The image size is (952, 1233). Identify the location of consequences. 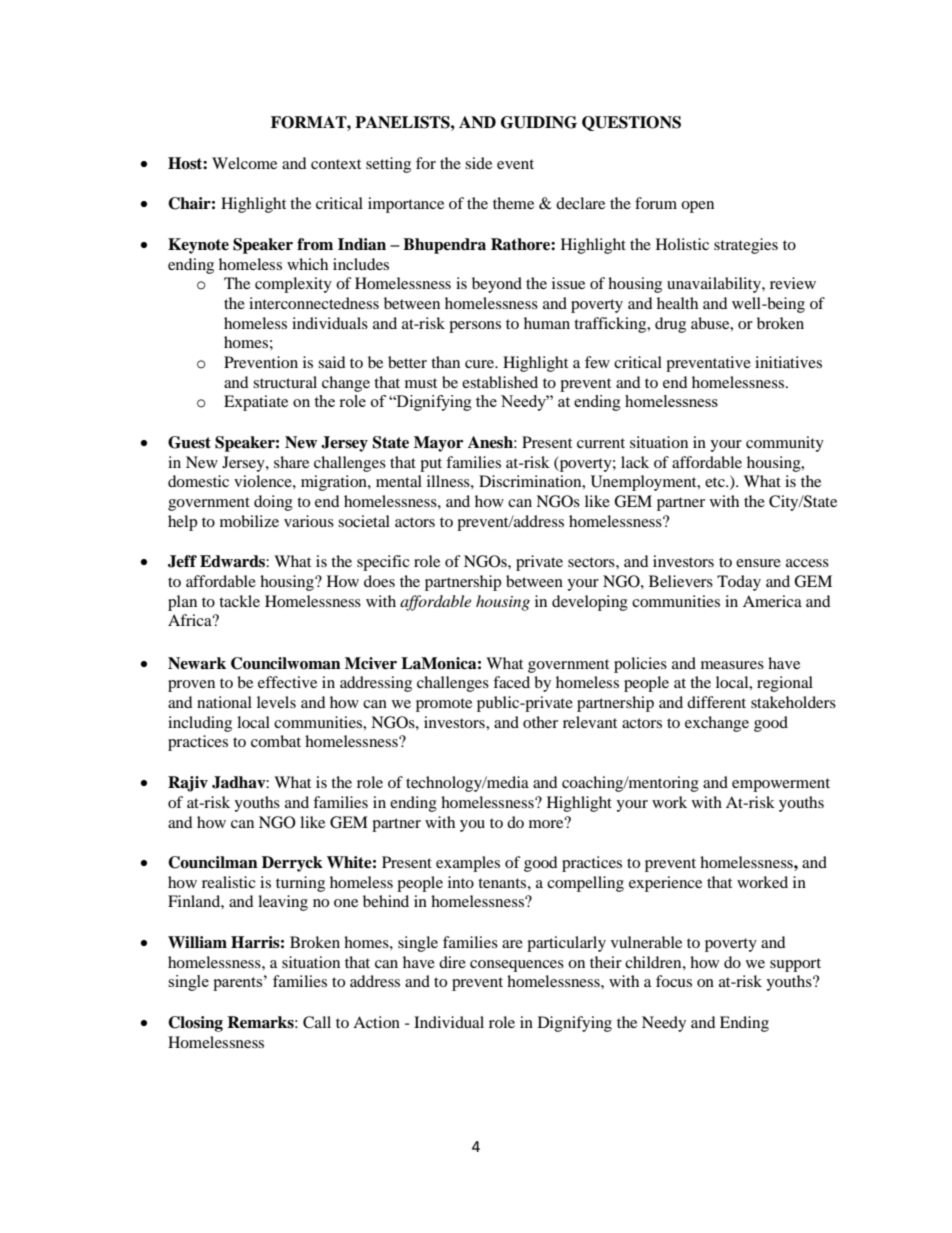
(517, 966).
